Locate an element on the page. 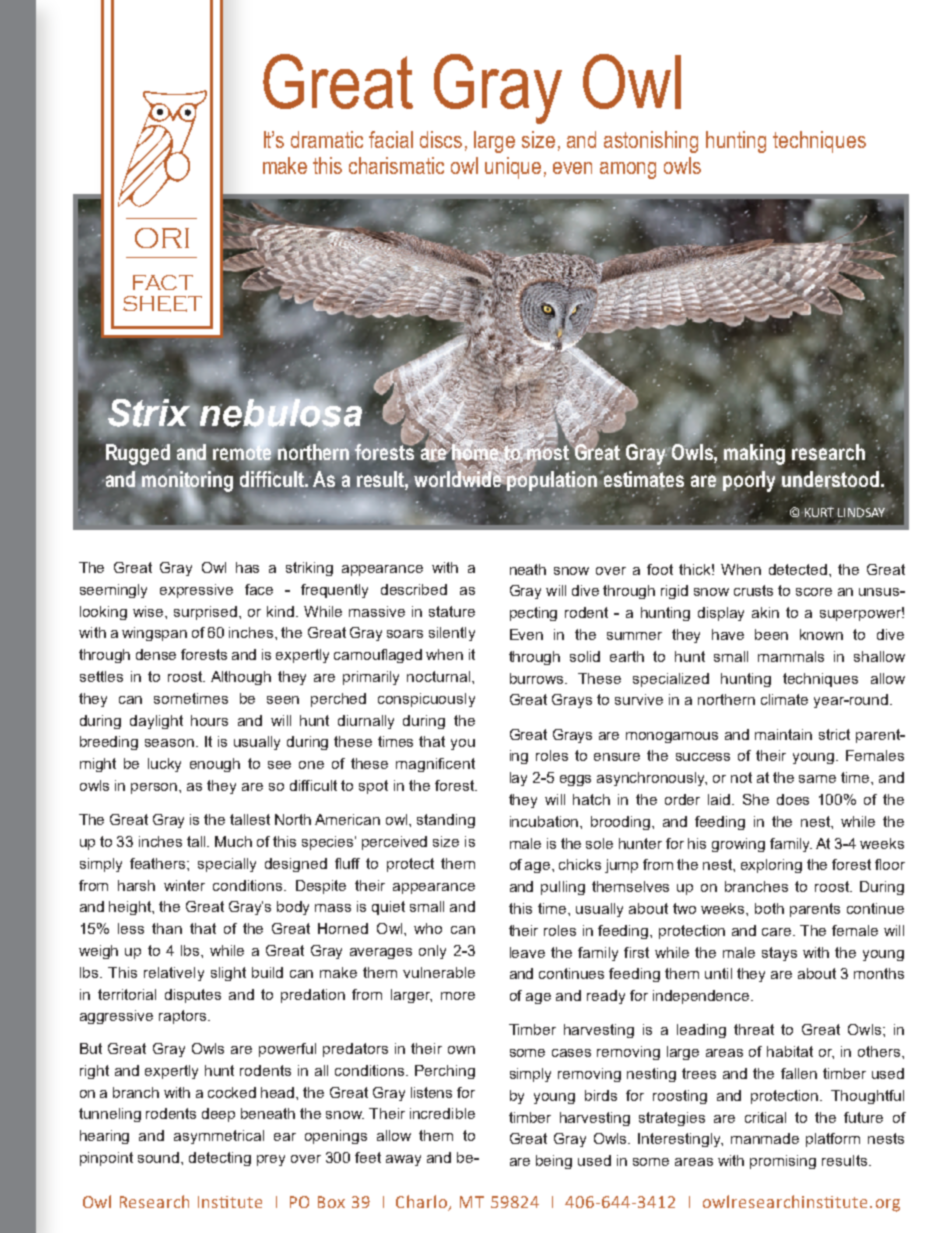 The height and width of the document is (1233, 952). promising is located at coordinates (783, 1162).
